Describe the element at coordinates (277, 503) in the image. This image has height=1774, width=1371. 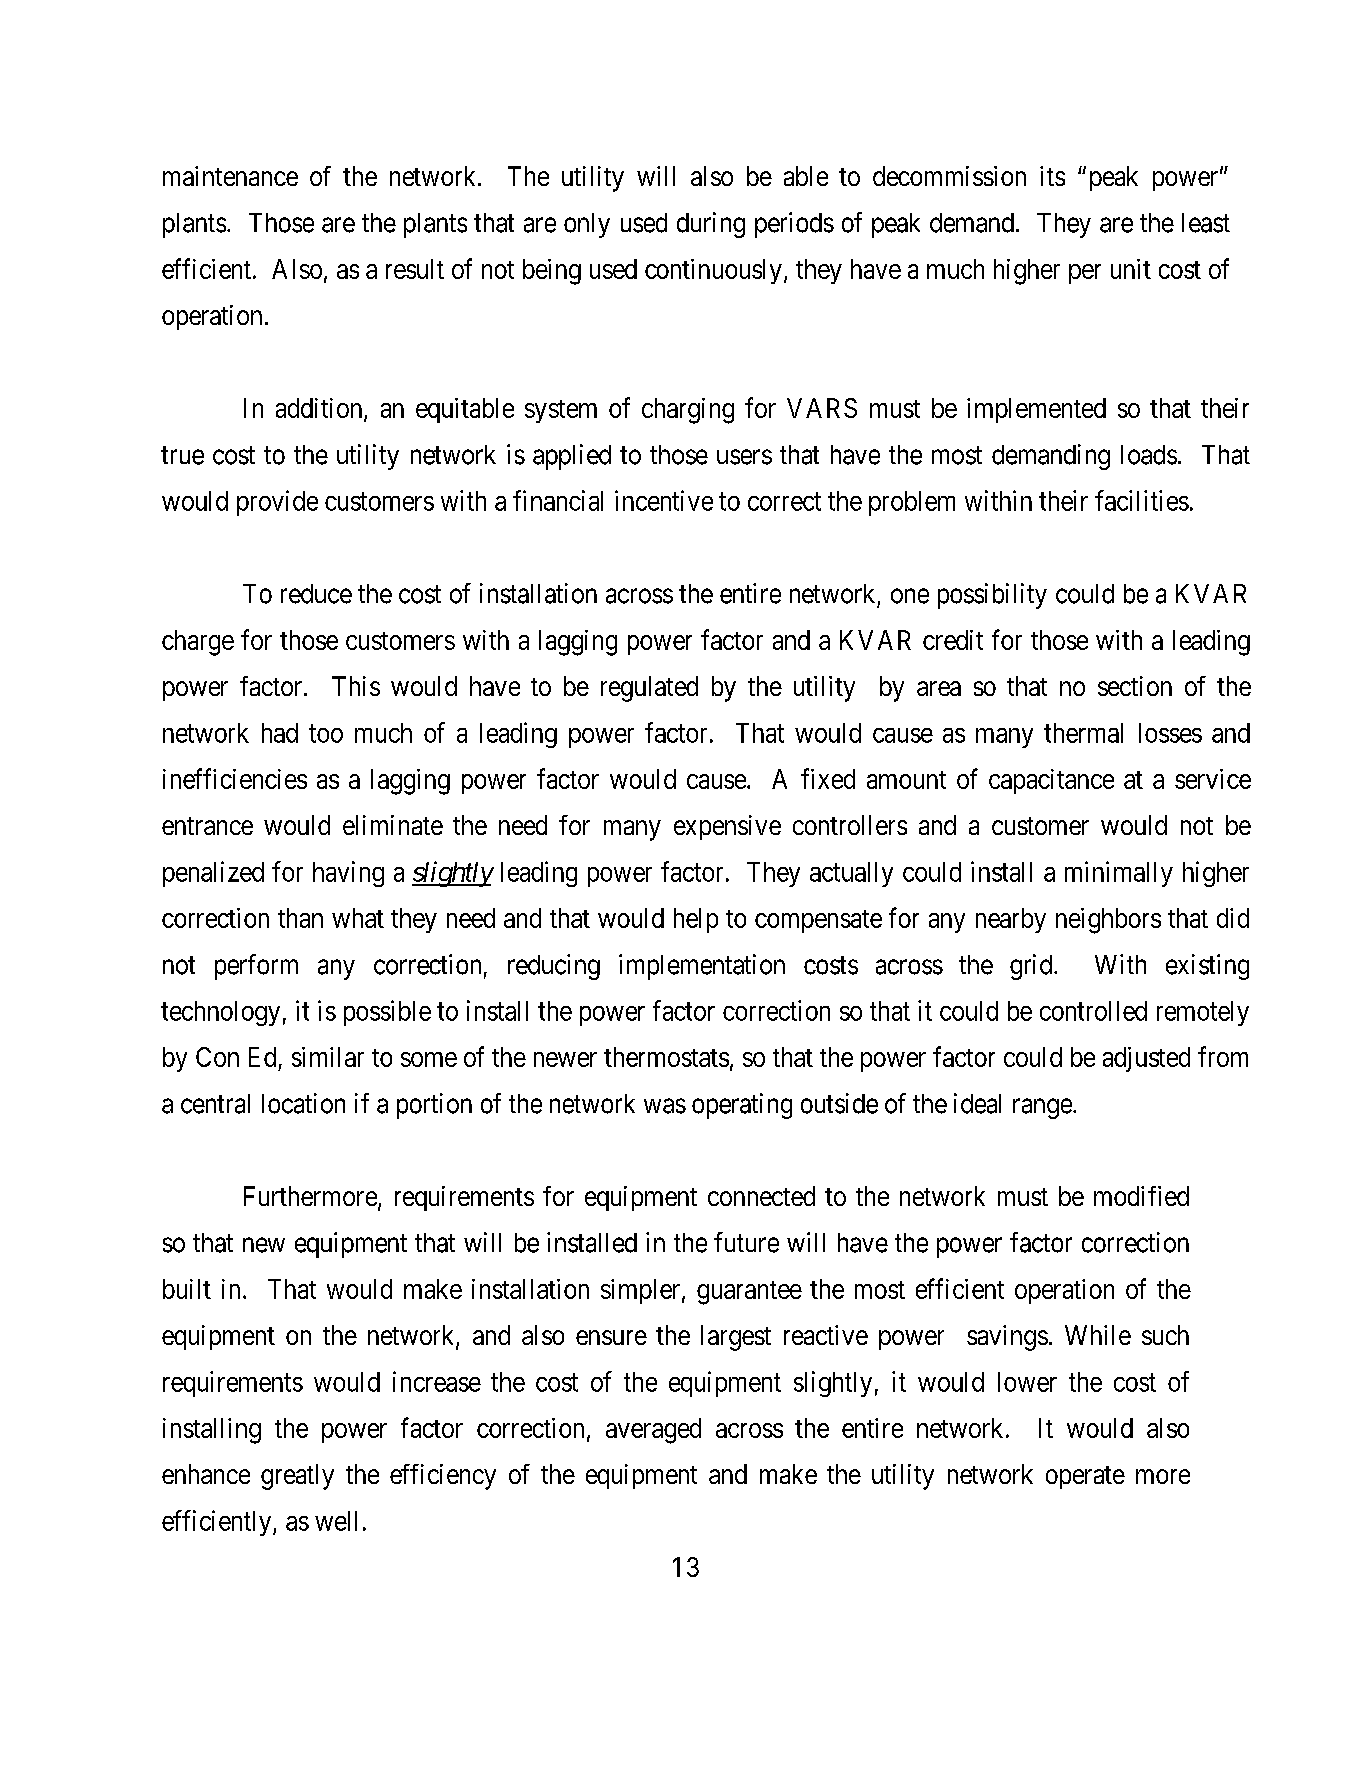
I see `provide` at that location.
